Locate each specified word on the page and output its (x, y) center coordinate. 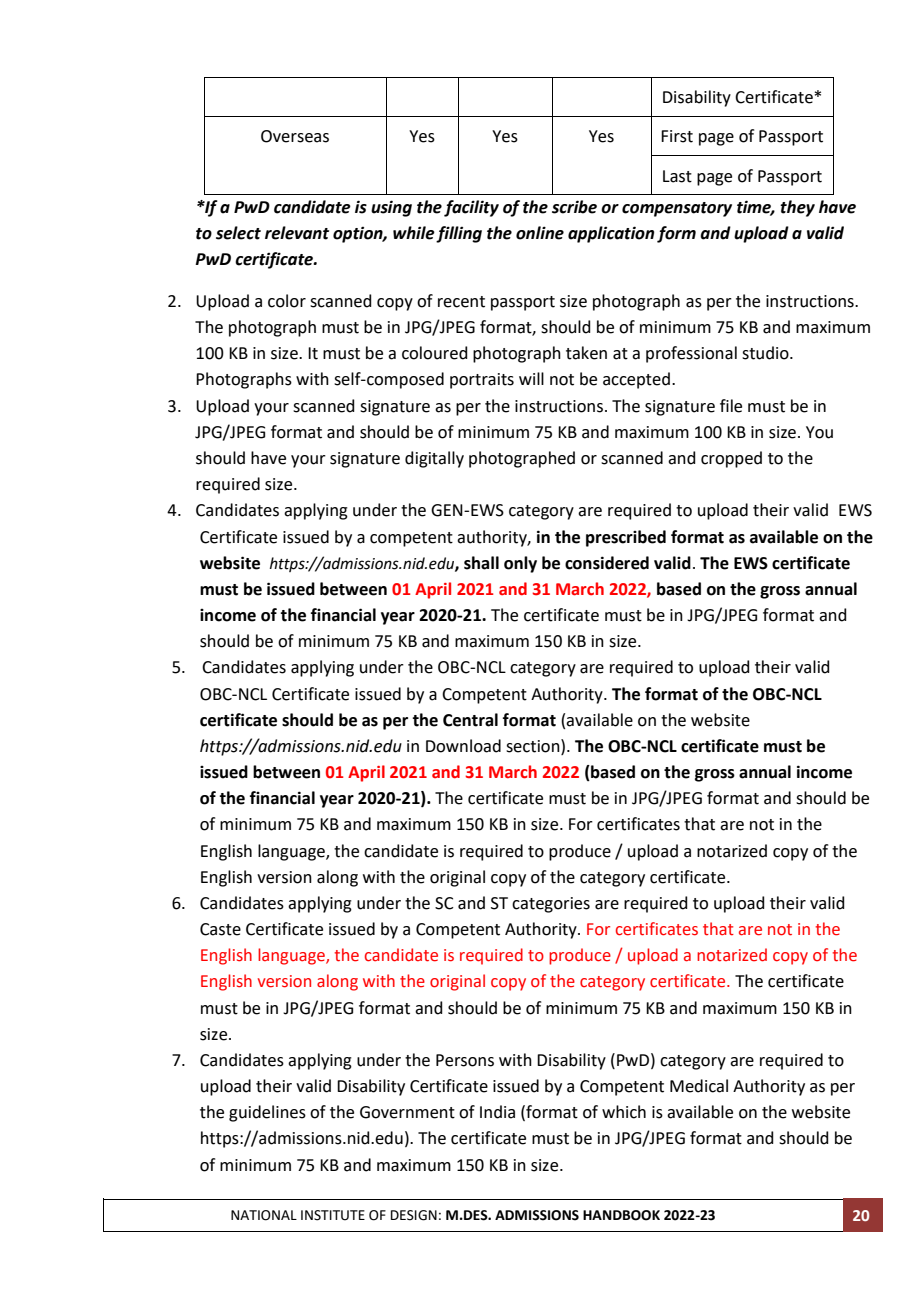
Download (463, 746)
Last (677, 176)
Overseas (295, 136)
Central (470, 720)
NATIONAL (264, 1215)
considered (607, 563)
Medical (699, 1086)
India (497, 1112)
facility (471, 208)
